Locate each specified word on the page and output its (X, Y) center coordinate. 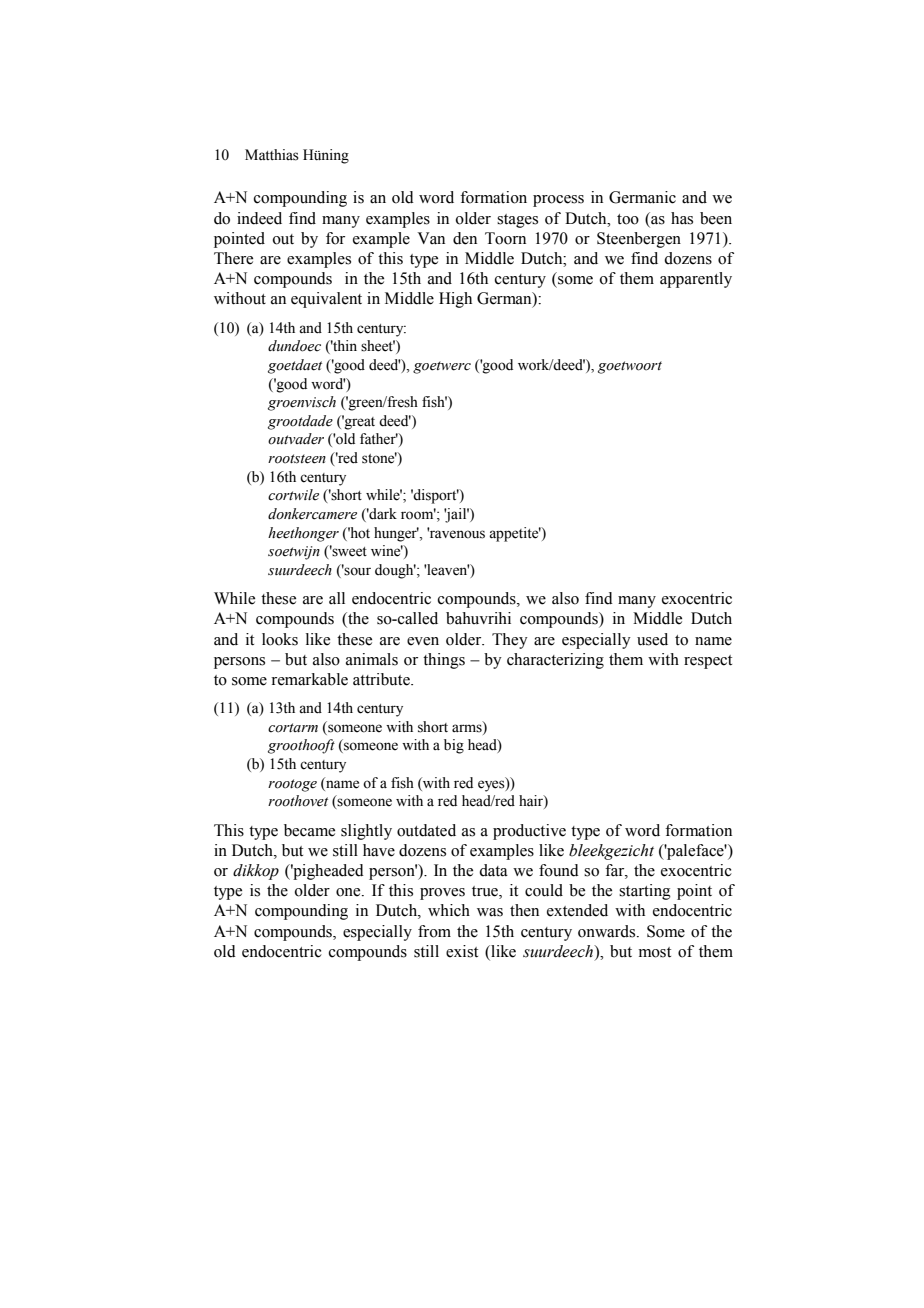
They (510, 641)
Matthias (272, 155)
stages (517, 221)
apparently (696, 280)
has (682, 218)
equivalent (326, 300)
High (455, 300)
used (652, 639)
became (309, 830)
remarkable (309, 679)
